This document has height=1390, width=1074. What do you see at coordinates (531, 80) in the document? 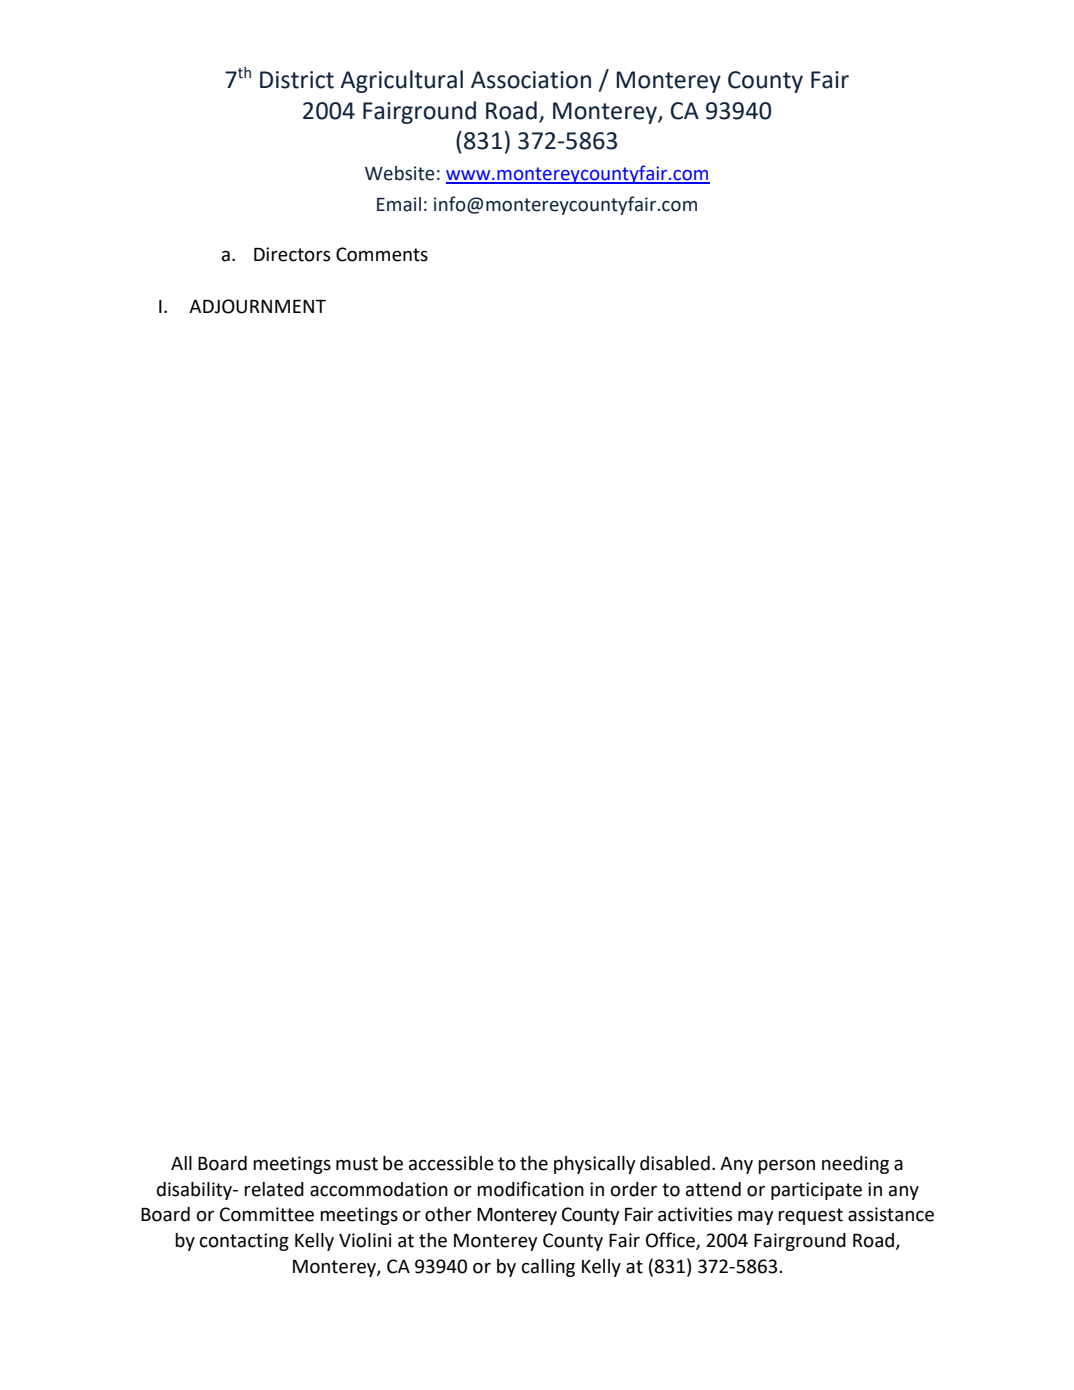
I see `Association` at bounding box center [531, 80].
